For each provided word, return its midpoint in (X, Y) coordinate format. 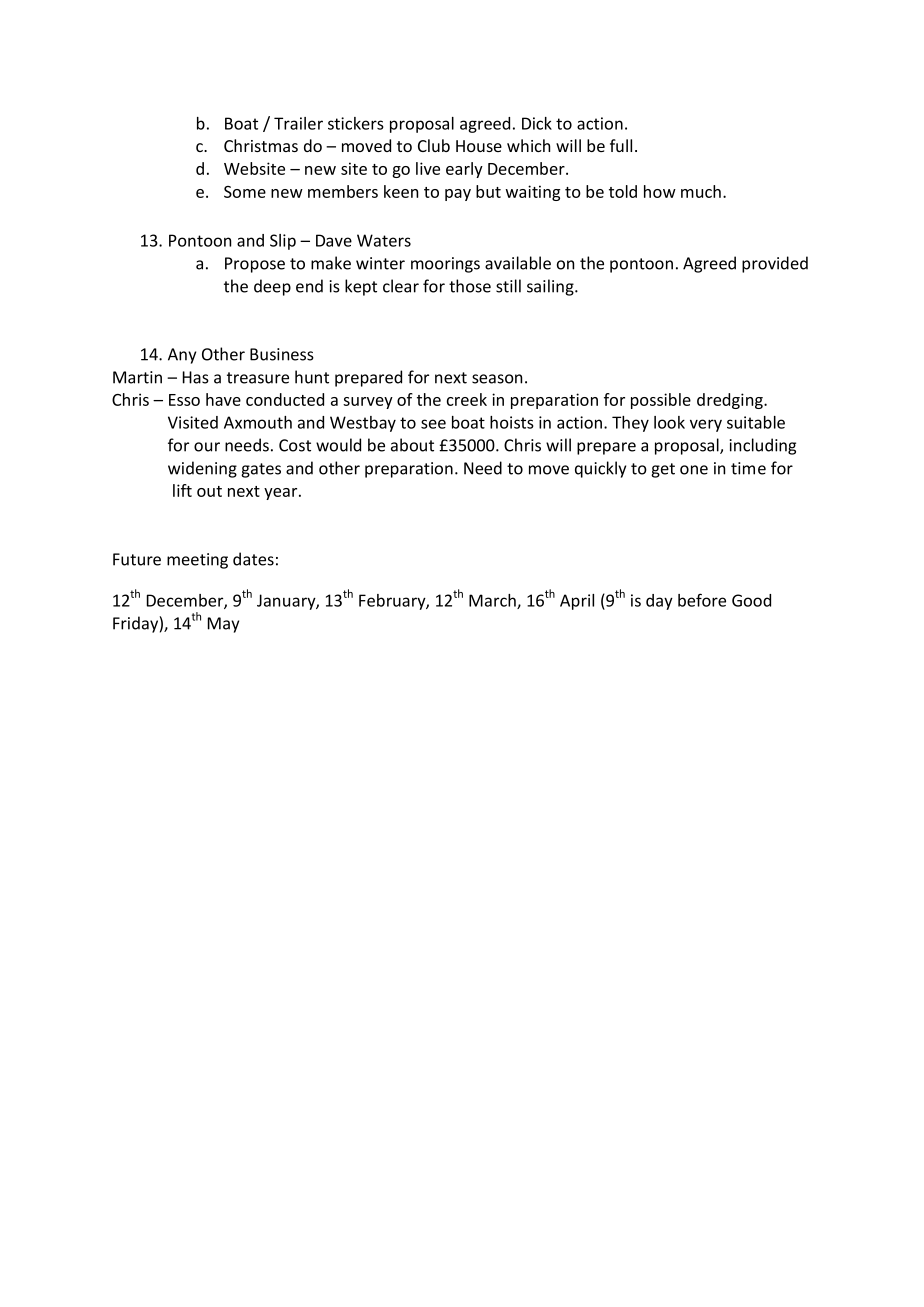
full (621, 145)
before (702, 600)
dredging (731, 401)
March (493, 601)
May (223, 625)
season (497, 379)
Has (196, 377)
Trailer (298, 123)
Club (434, 145)
